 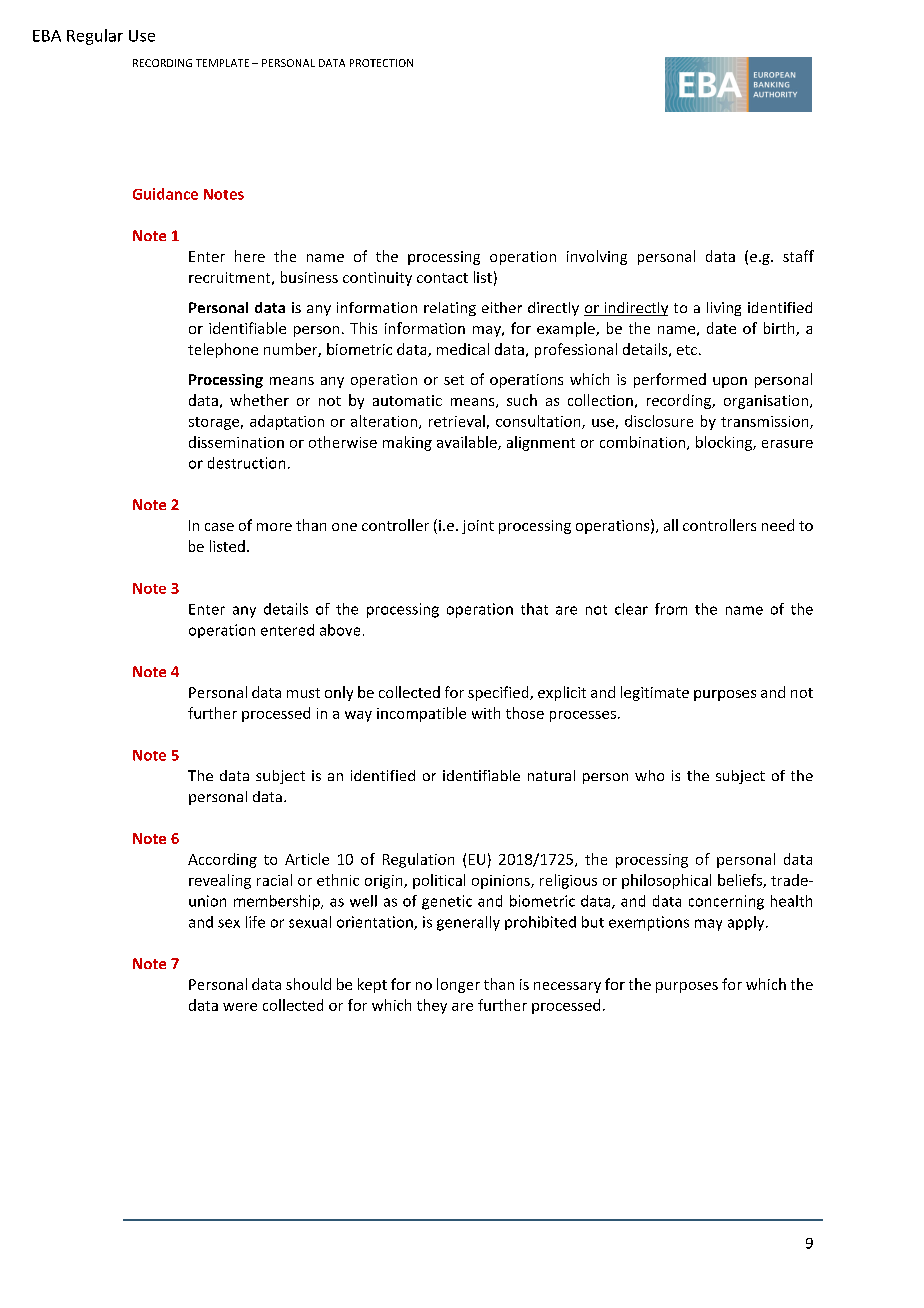 What do you see at coordinates (222, 63) in the screenshot?
I see `TEMPLATE` at bounding box center [222, 63].
